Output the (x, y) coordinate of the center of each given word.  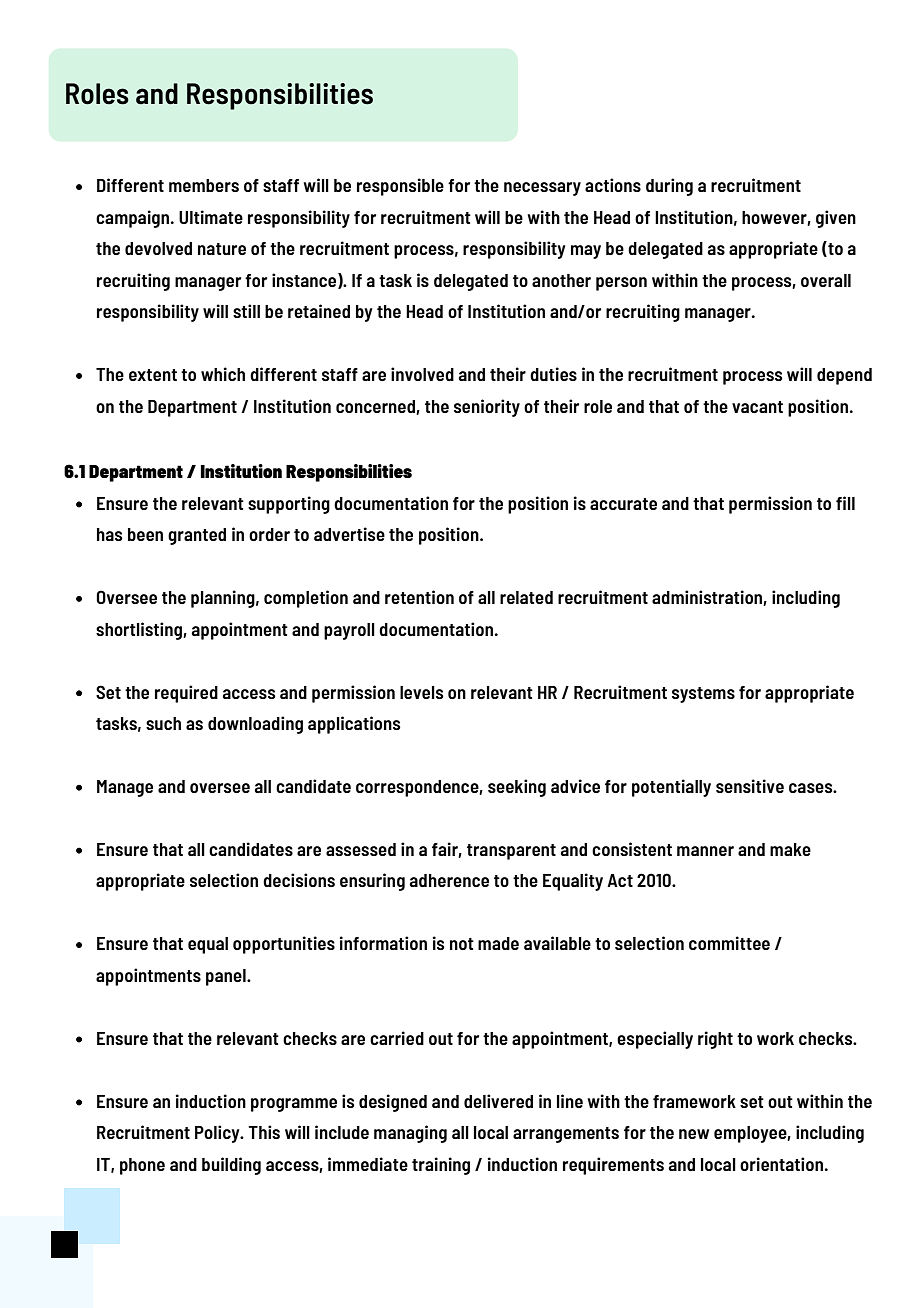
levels (422, 692)
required (186, 694)
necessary (542, 189)
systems (703, 695)
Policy (218, 1134)
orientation (781, 1164)
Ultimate (211, 217)
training (441, 1166)
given (836, 219)
